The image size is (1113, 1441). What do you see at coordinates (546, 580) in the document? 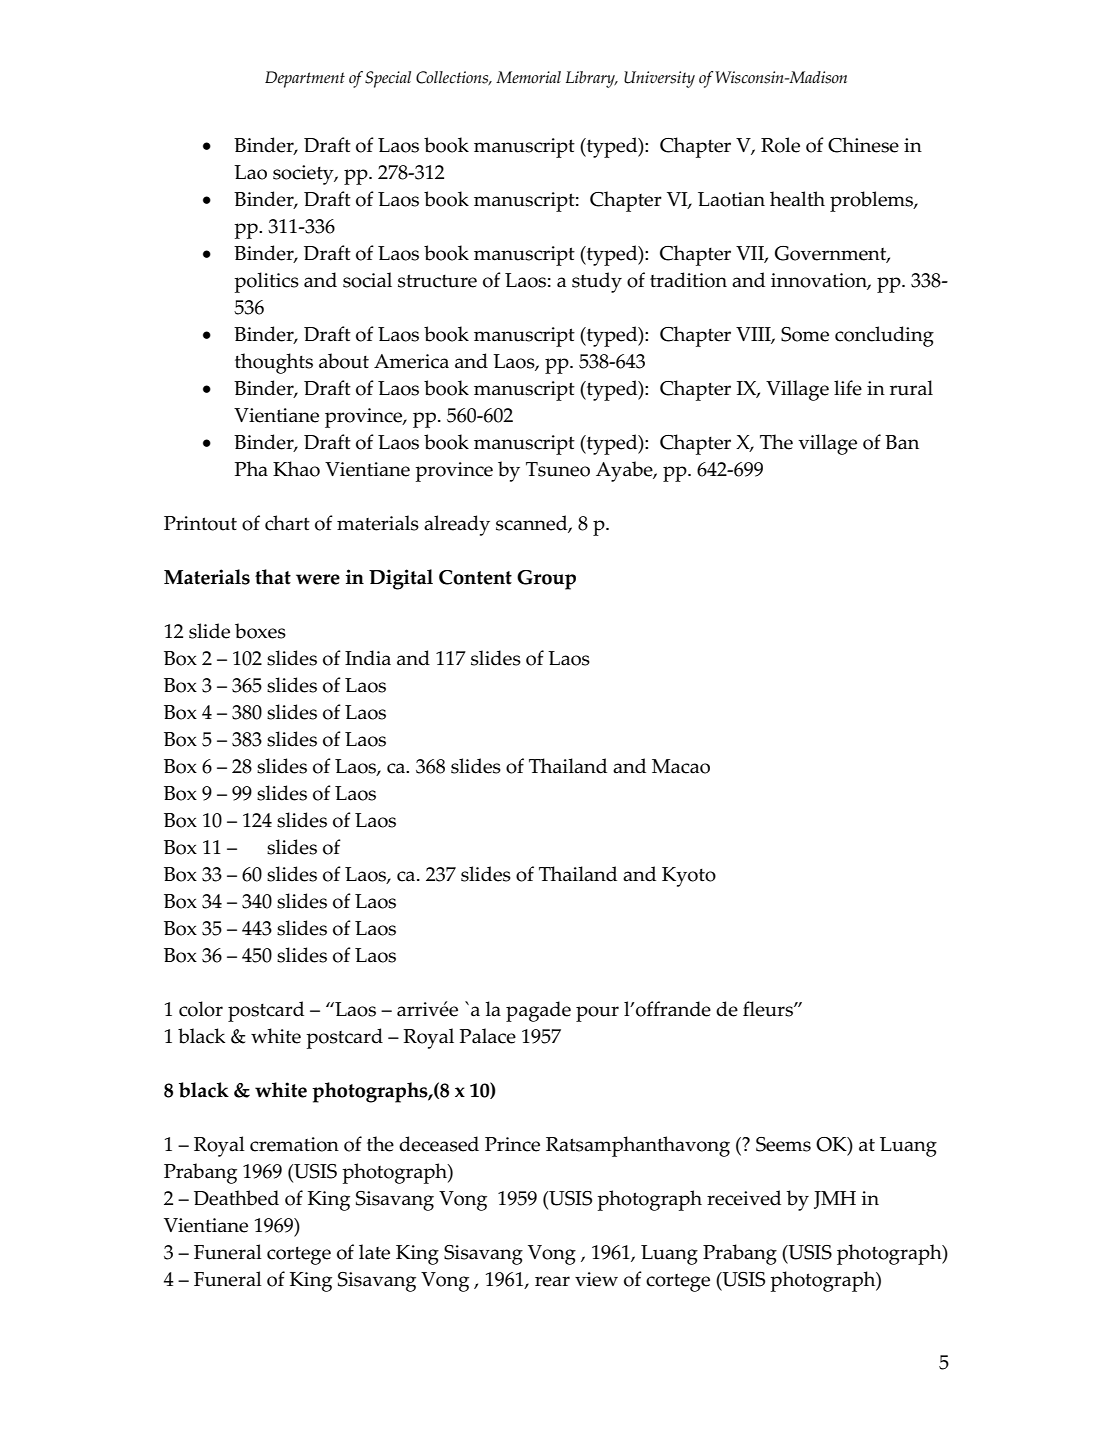
I see `Group` at bounding box center [546, 580].
